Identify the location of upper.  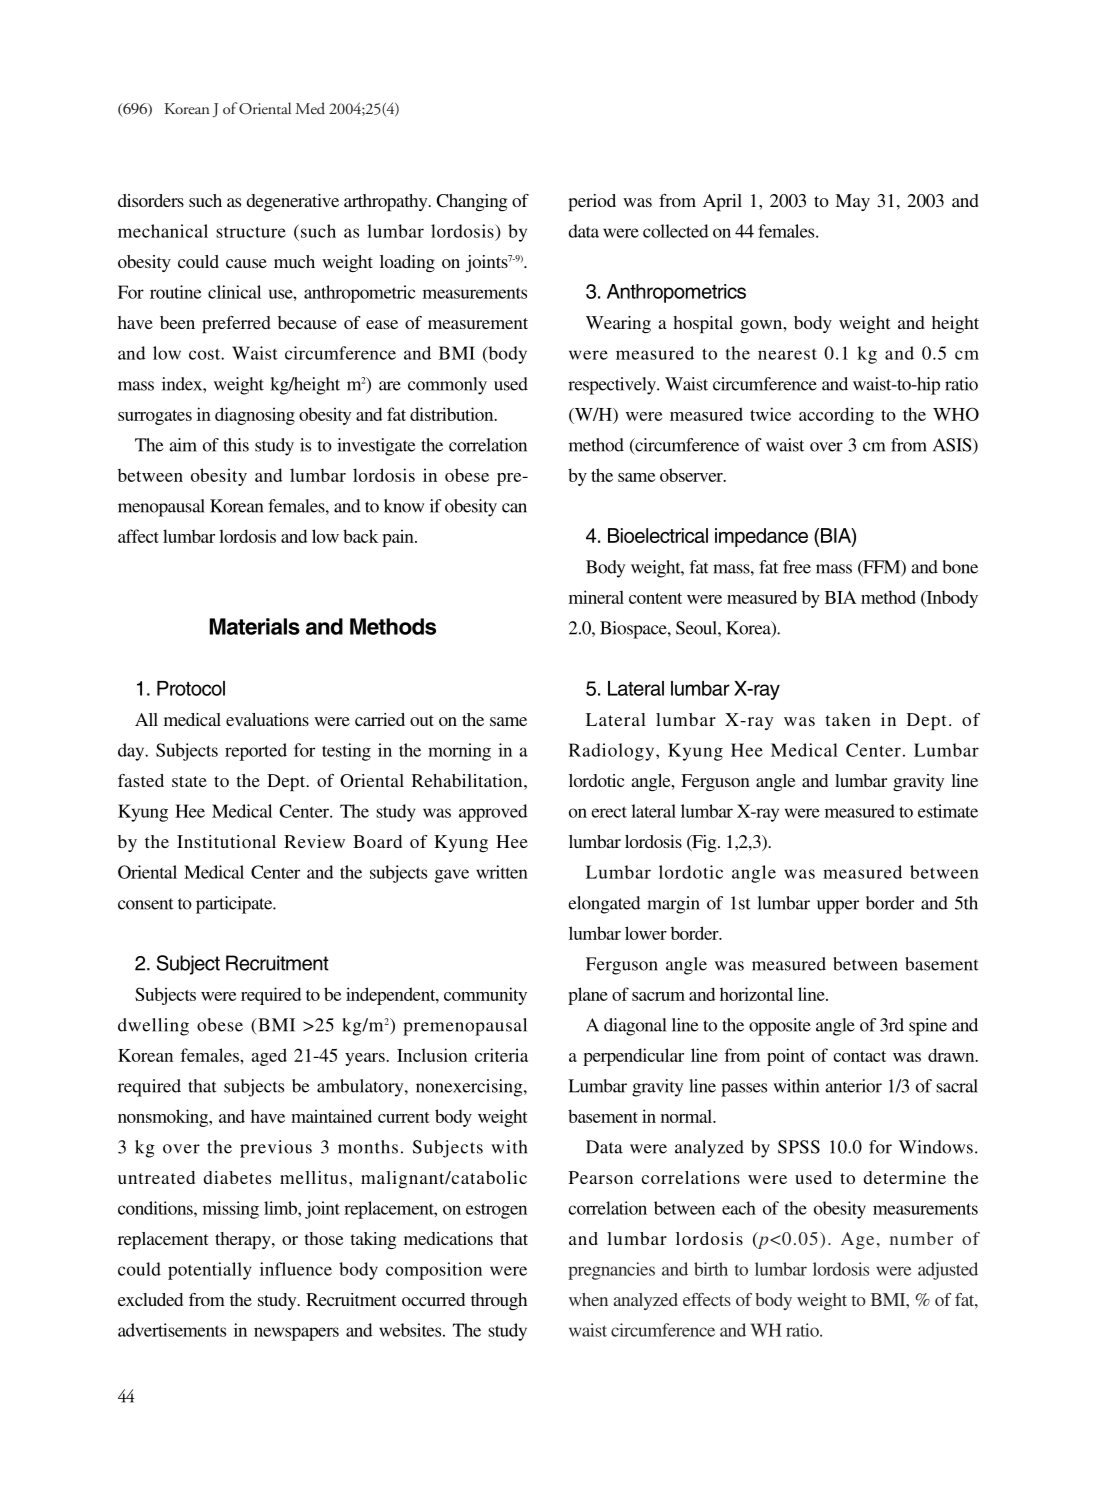
(838, 907).
